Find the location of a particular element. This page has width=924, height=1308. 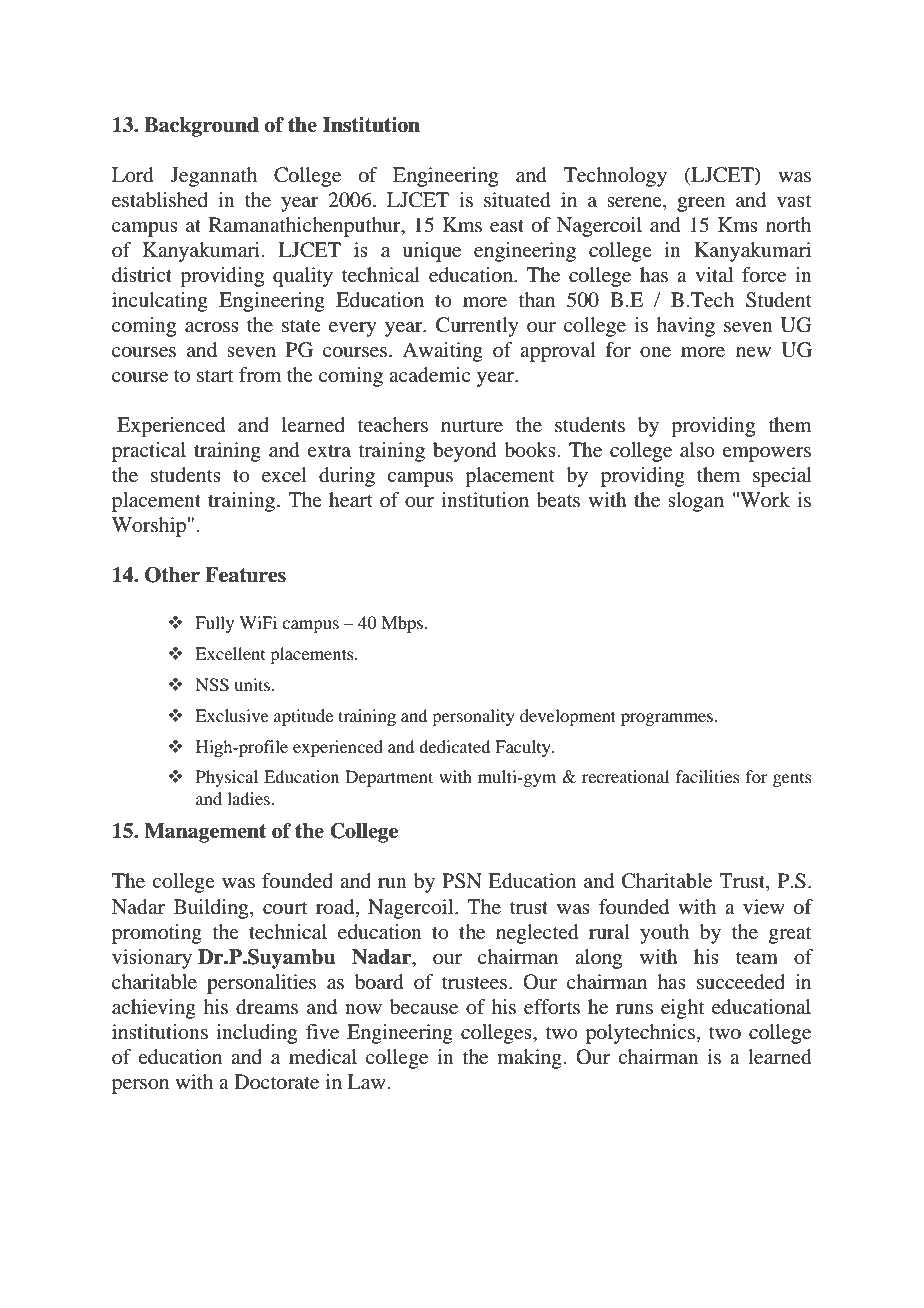

academic is located at coordinates (430, 375).
